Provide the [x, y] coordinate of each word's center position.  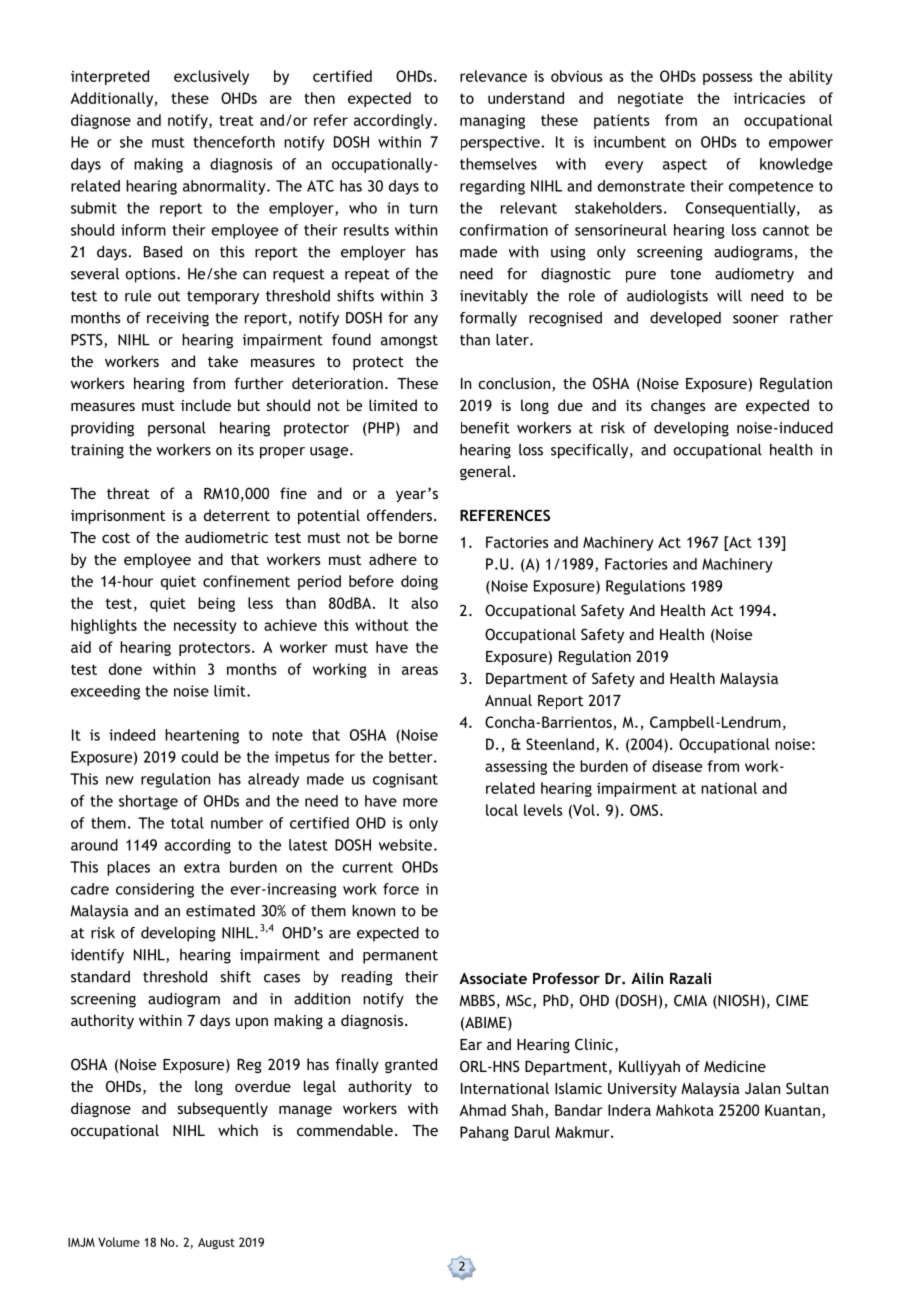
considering [155, 890]
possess [728, 79]
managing [492, 121]
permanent [400, 957]
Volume [119, 1242]
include [206, 405]
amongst [409, 342]
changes [678, 406]
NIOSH [737, 1001]
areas [420, 670]
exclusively [211, 77]
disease [677, 766]
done [125, 669]
